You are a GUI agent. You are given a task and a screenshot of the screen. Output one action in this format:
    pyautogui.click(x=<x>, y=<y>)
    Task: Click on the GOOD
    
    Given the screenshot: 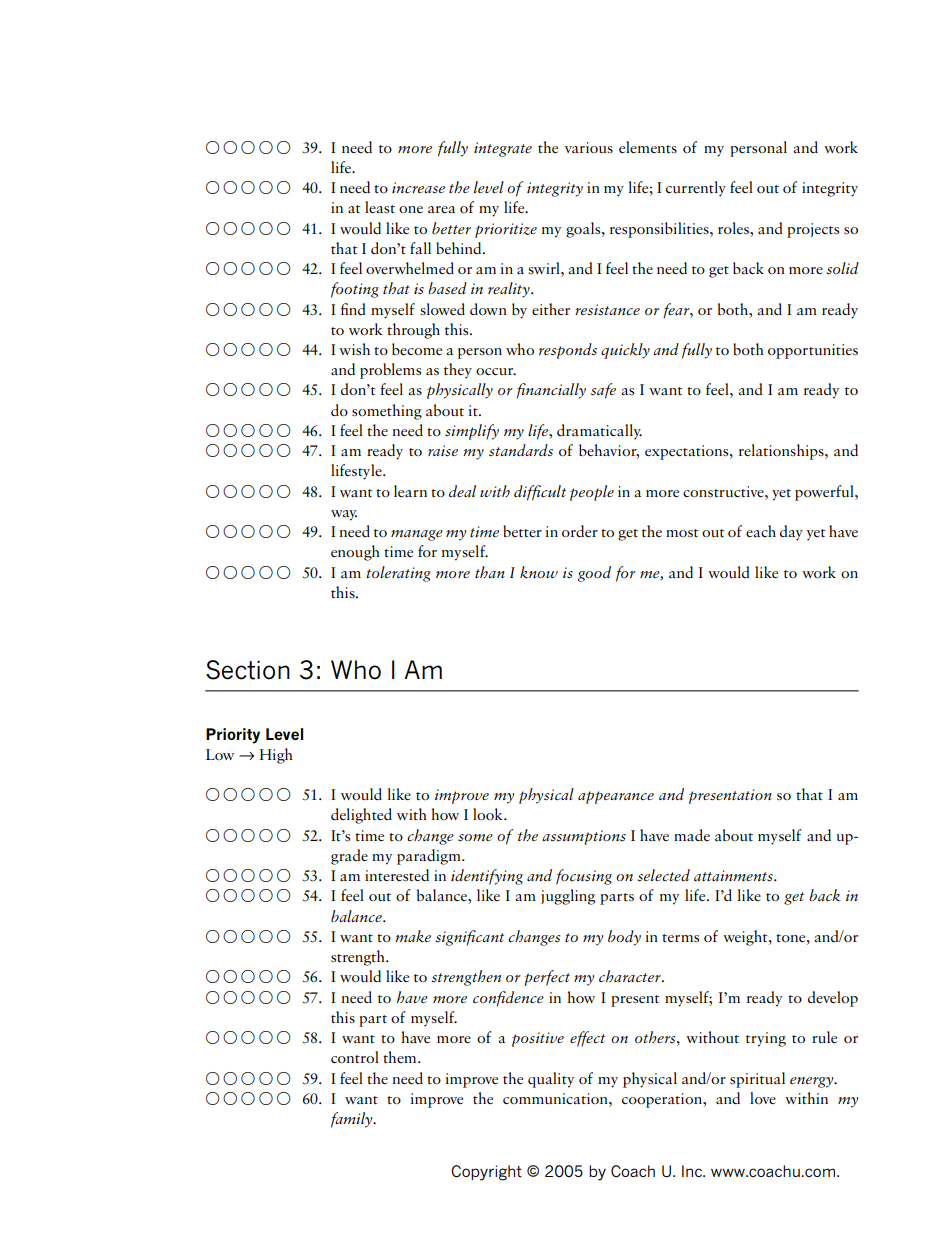 What is the action you would take?
    pyautogui.click(x=594, y=574)
